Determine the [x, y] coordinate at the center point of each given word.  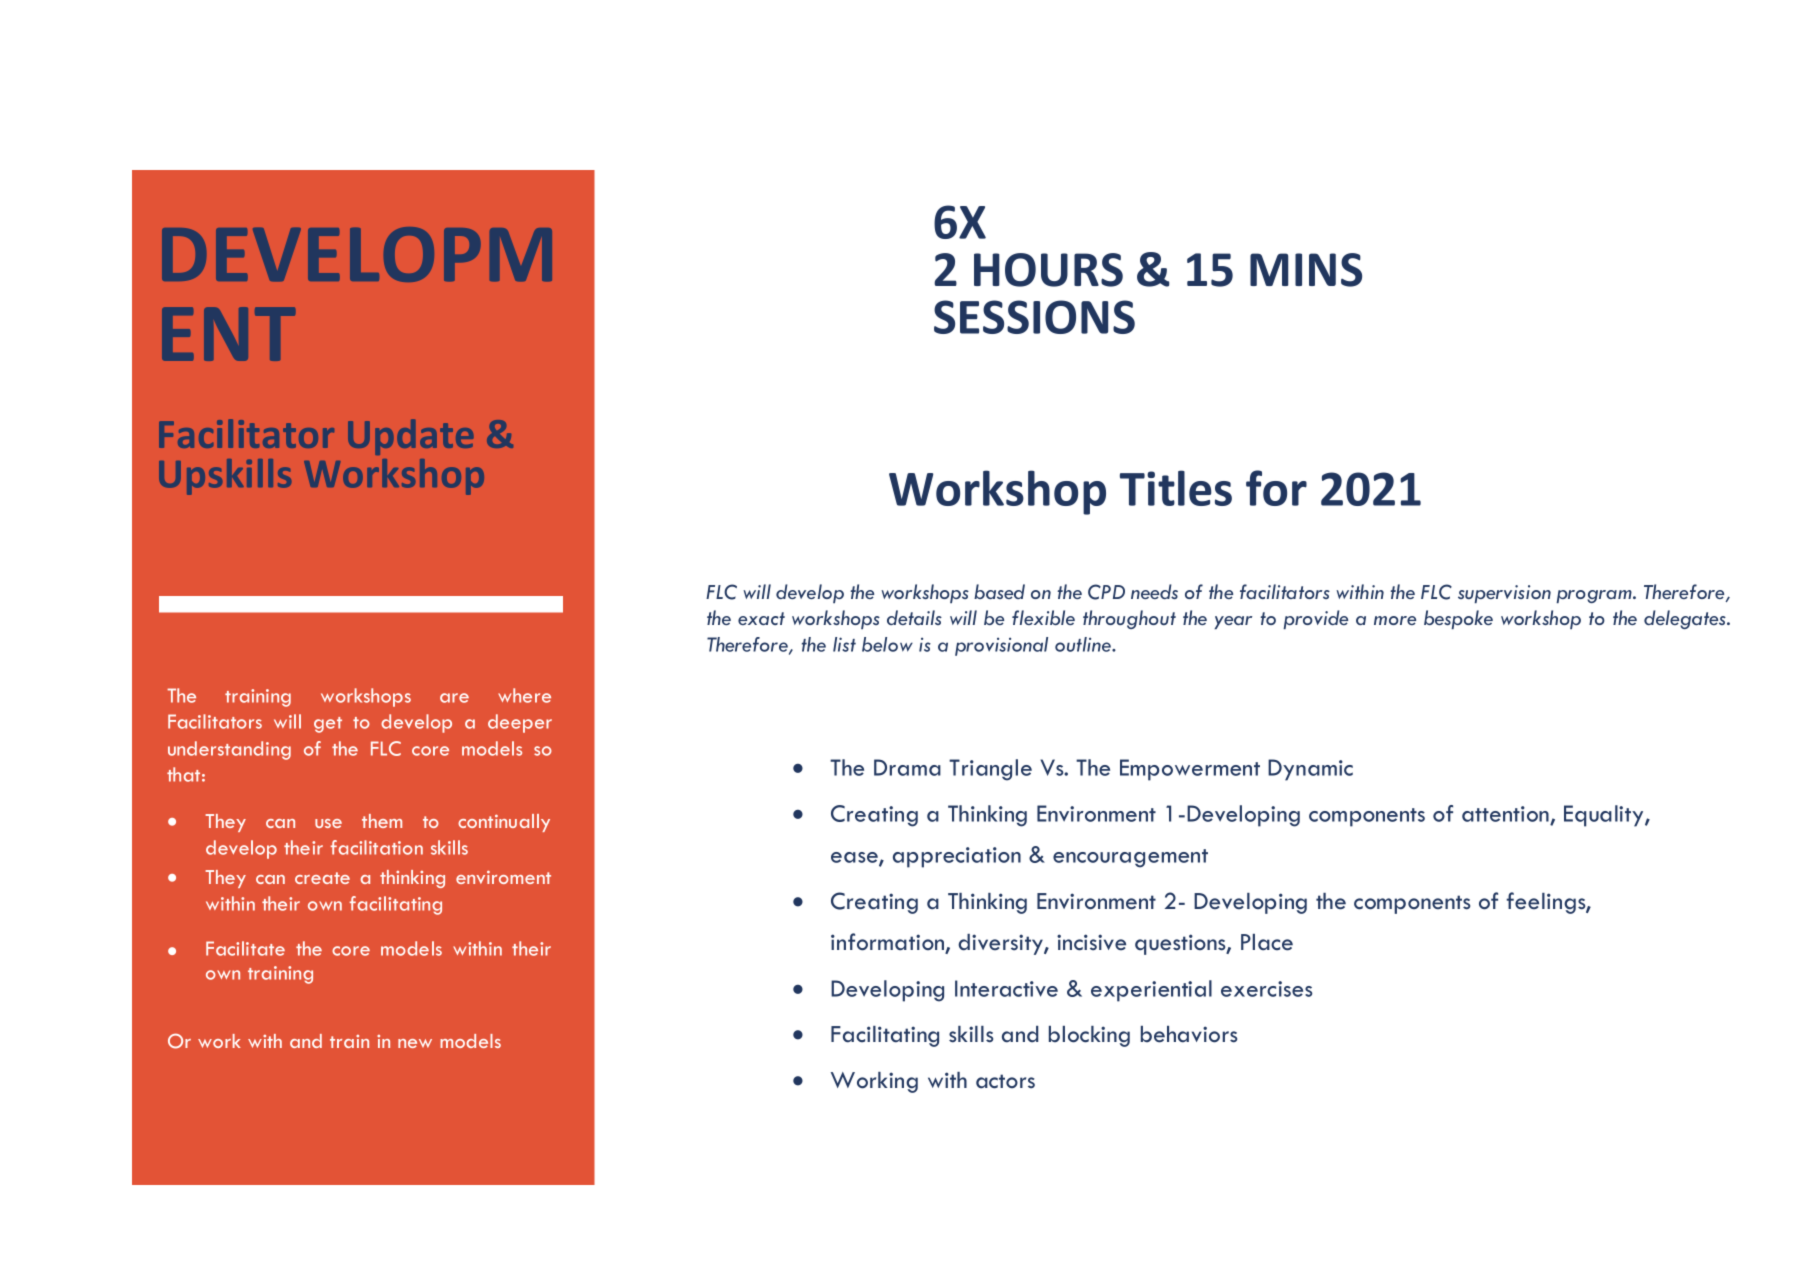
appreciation [957, 857]
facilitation [377, 847]
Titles [1176, 488]
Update [410, 437]
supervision [1504, 594]
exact [761, 618]
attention [1505, 814]
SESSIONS [1034, 317]
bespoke [1458, 619]
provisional [1001, 646]
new [415, 1043]
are [454, 698]
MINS [1306, 270]
